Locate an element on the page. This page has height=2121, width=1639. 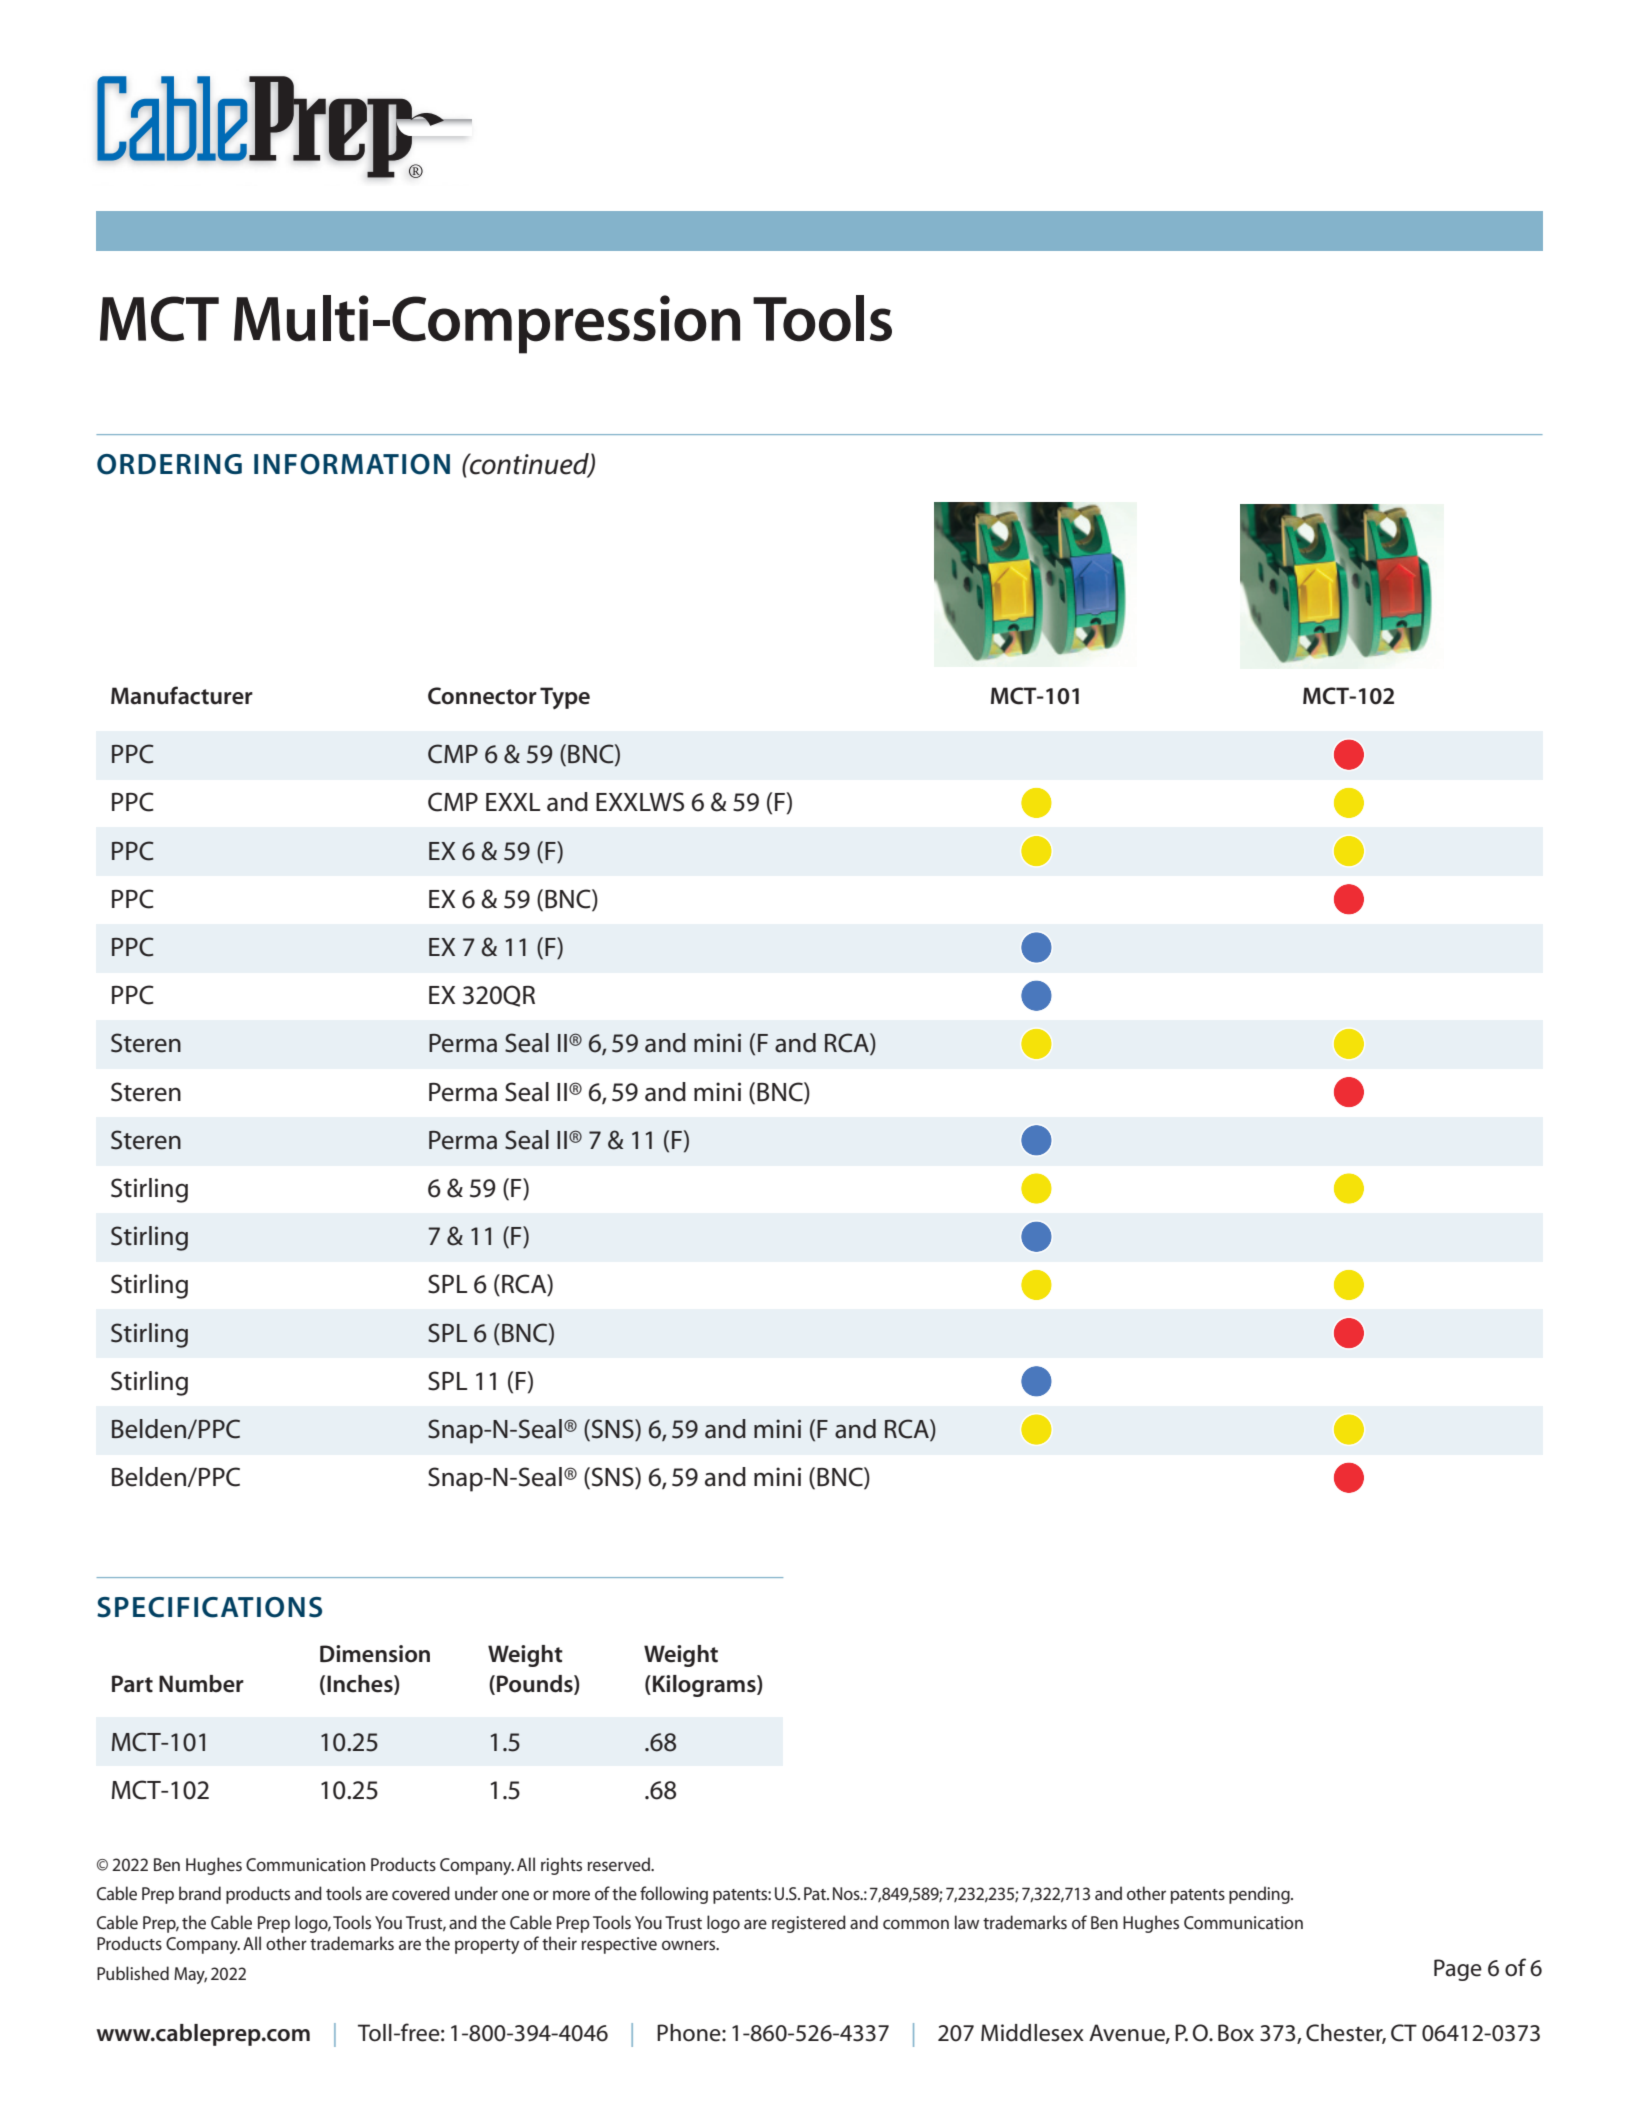
law is located at coordinates (967, 1922).
